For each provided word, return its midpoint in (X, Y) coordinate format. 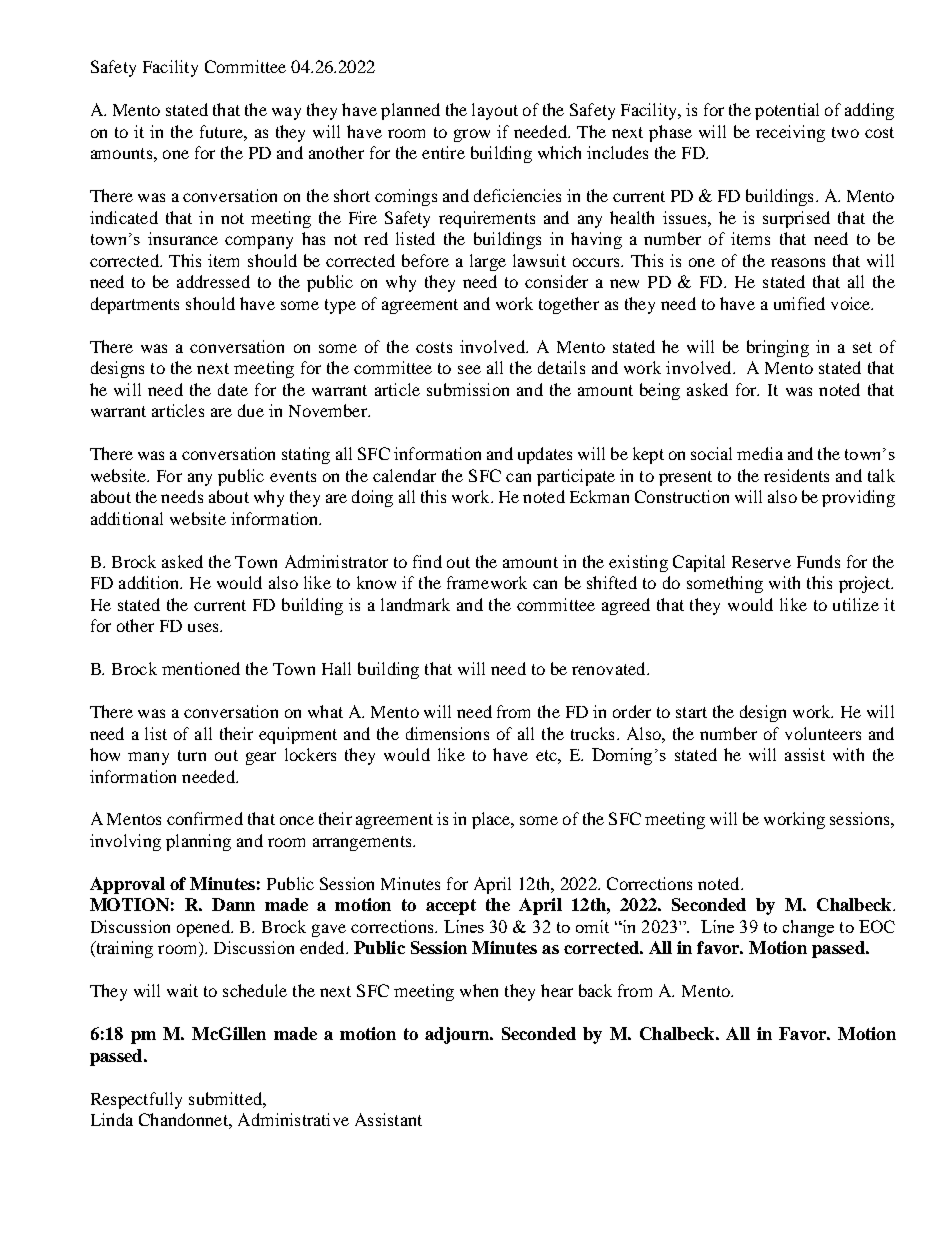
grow (472, 135)
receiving (790, 133)
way (286, 113)
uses (204, 627)
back (595, 990)
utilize (856, 604)
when (479, 990)
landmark (415, 604)
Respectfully (136, 1100)
